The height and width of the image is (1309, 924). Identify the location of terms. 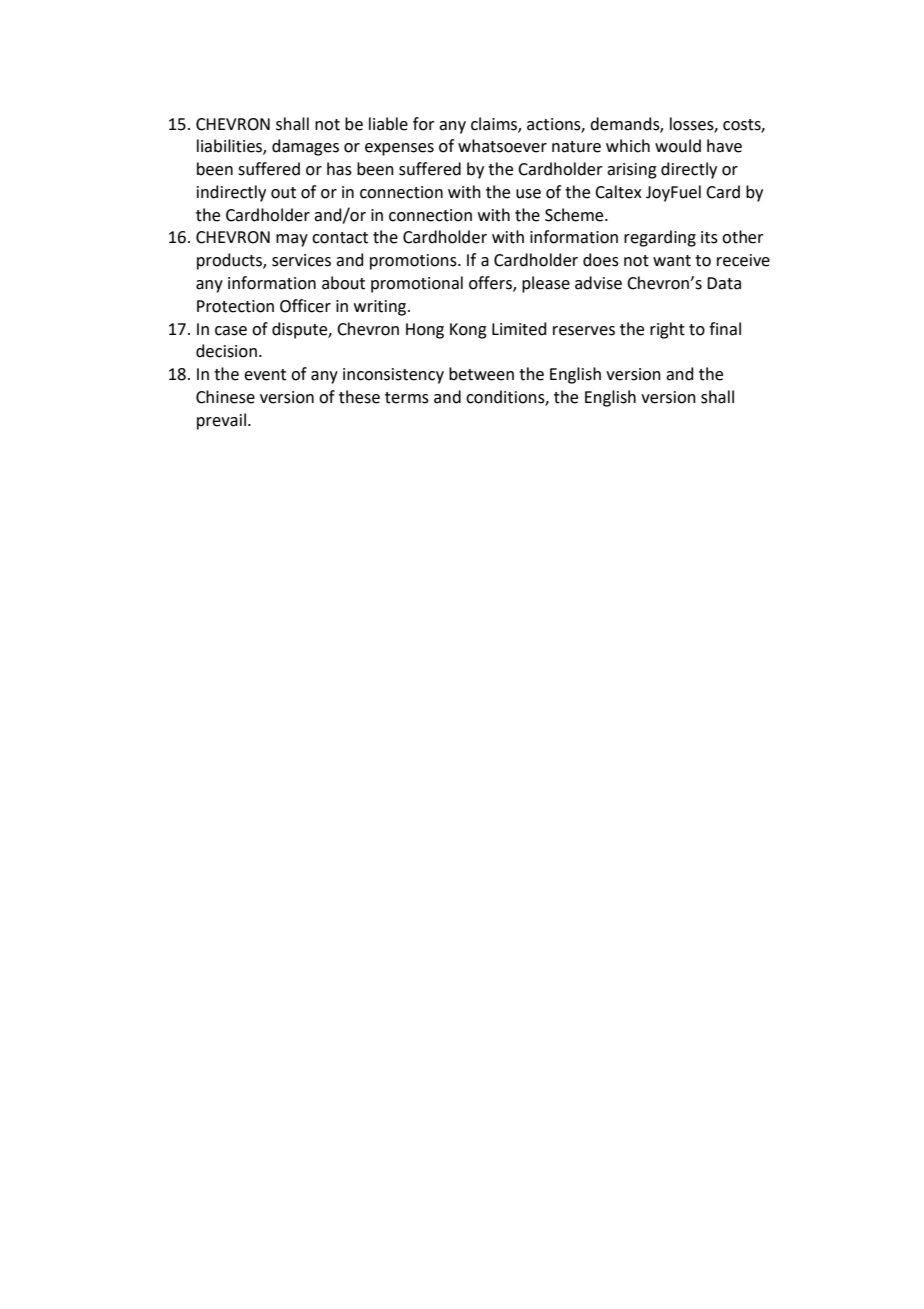
(407, 398).
